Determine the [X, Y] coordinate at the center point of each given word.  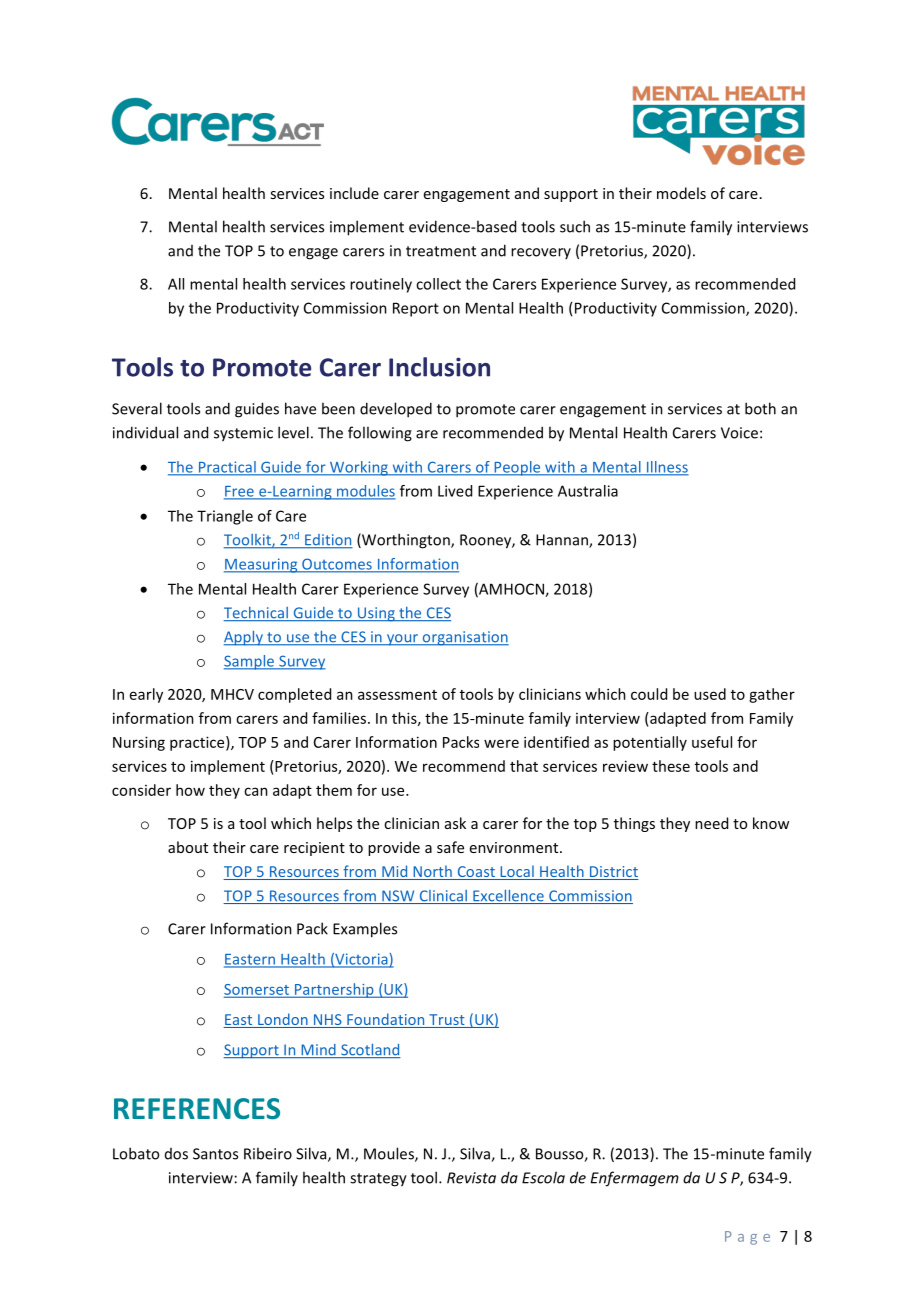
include [354, 193]
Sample [250, 662]
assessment [397, 695]
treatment [441, 251]
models [681, 193]
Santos [215, 1154]
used [710, 694]
